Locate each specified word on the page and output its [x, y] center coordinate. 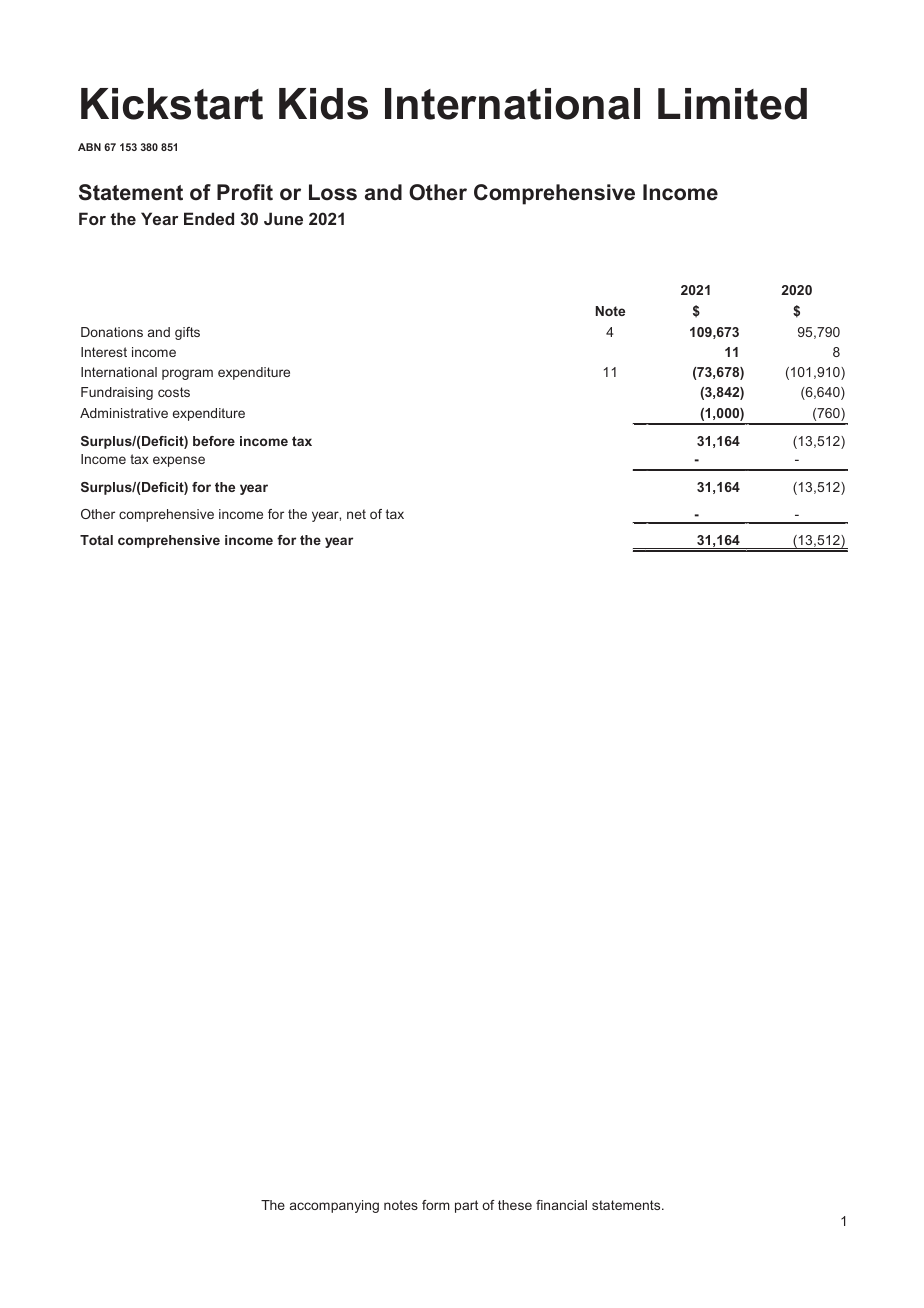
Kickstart [172, 104]
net [356, 514]
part [466, 1206]
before [214, 441]
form [436, 1205]
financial [561, 1205]
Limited [732, 104]
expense [179, 461]
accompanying [334, 1206]
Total [96, 540]
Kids [323, 104]
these [515, 1205]
